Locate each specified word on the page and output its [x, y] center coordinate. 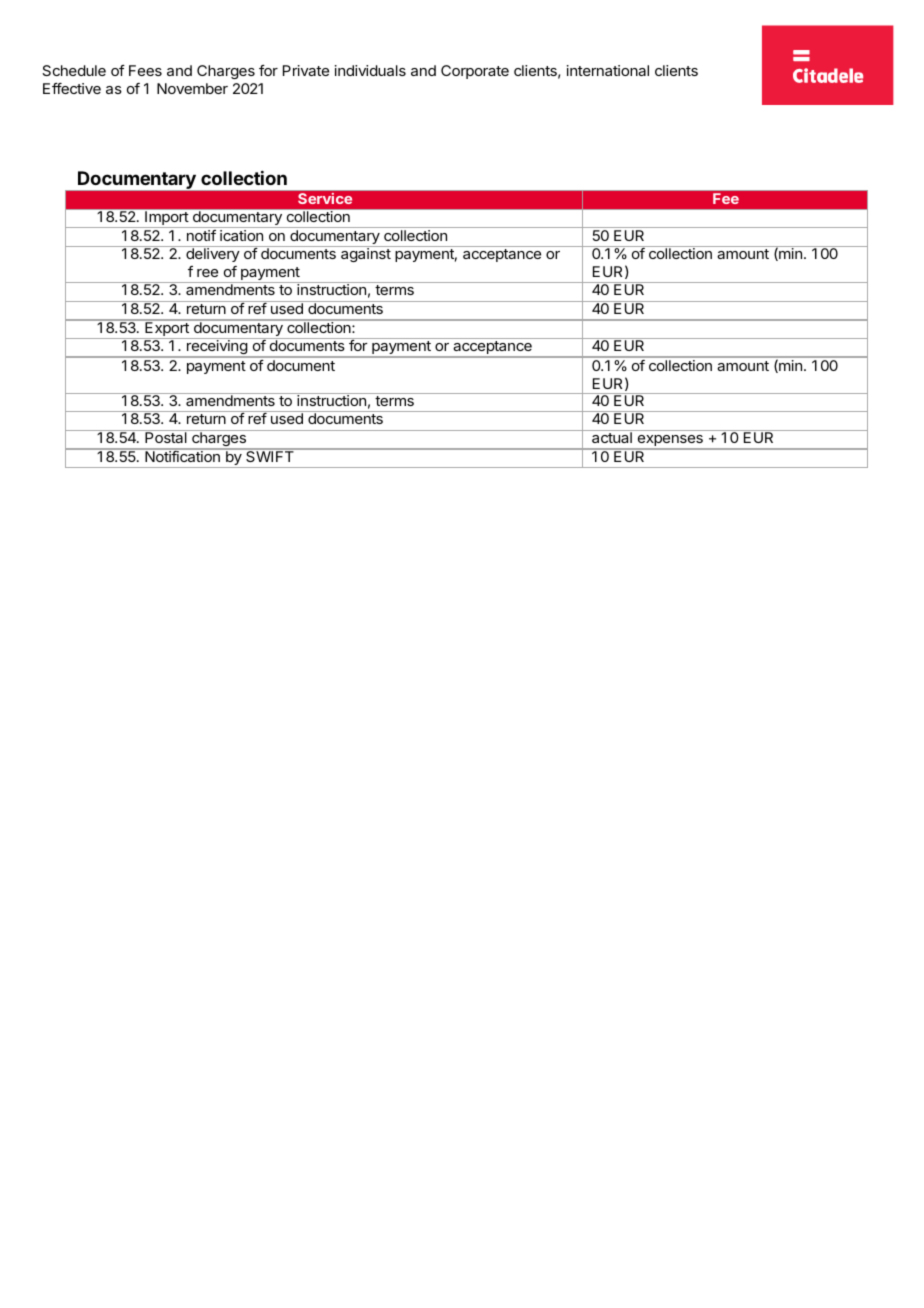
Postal [166, 436]
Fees [145, 70]
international [608, 70]
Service [325, 198]
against [366, 255]
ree [207, 273]
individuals [370, 70]
